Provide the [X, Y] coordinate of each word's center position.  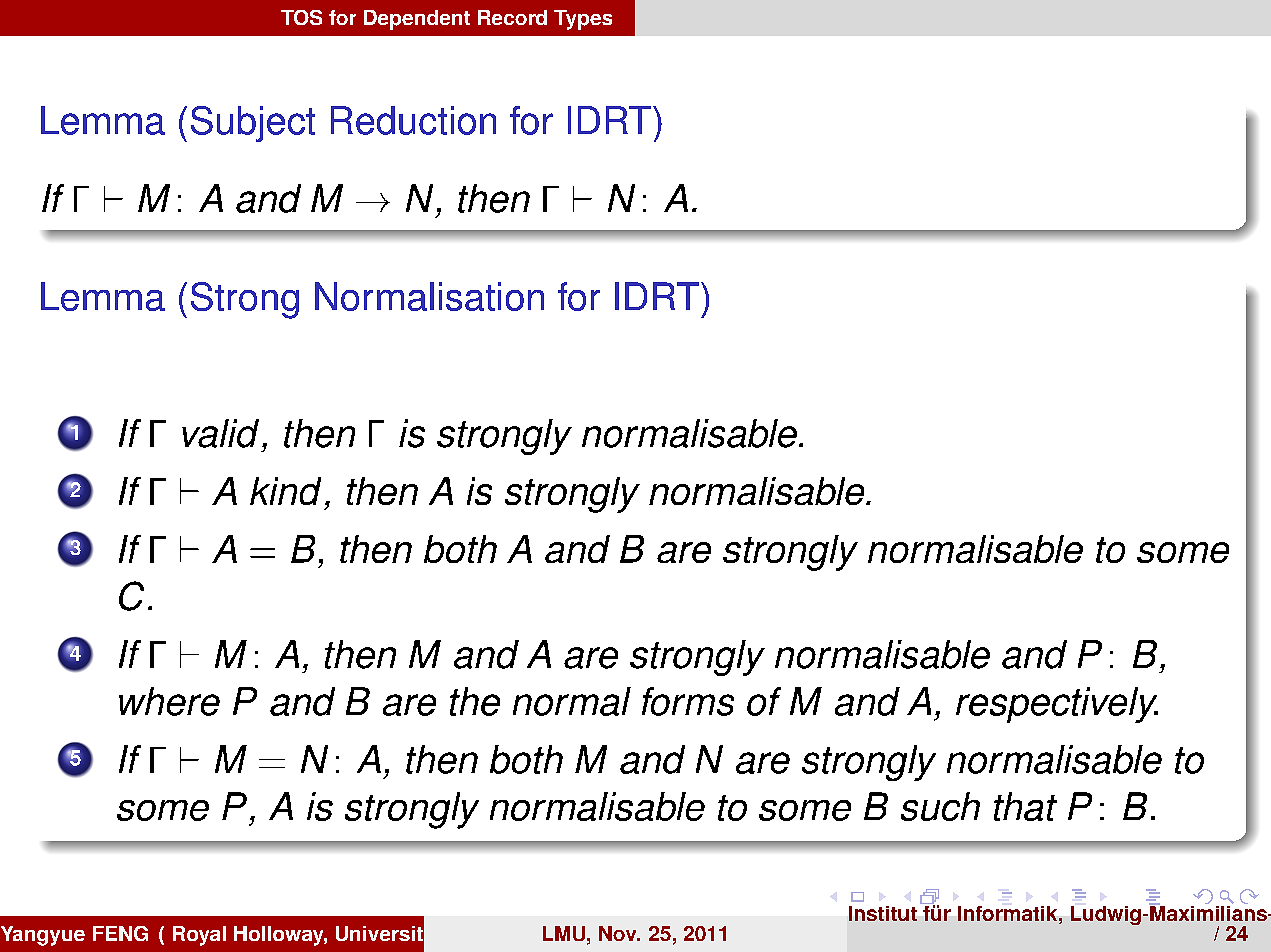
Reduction [413, 120]
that [1025, 806]
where [169, 701]
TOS [301, 17]
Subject [253, 124]
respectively [1057, 705]
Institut [883, 913]
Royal [199, 936]
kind [285, 491]
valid [220, 433]
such [940, 806]
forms [688, 701]
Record [512, 17]
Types [583, 20]
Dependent [417, 20]
